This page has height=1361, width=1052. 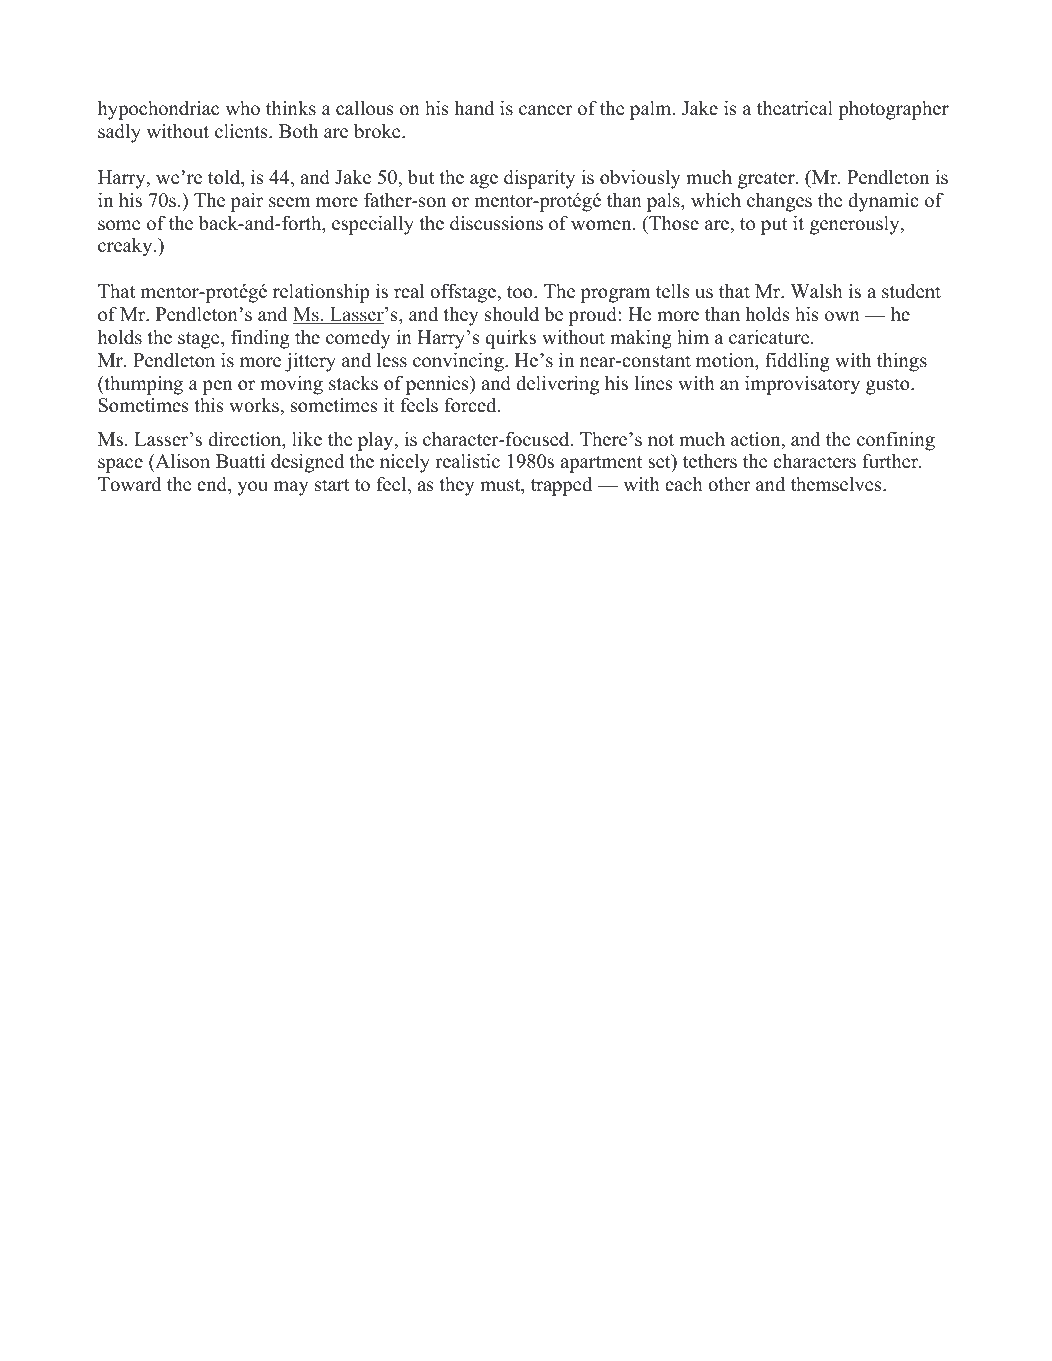 What do you see at coordinates (797, 362) in the page?
I see `fiddling` at bounding box center [797, 362].
